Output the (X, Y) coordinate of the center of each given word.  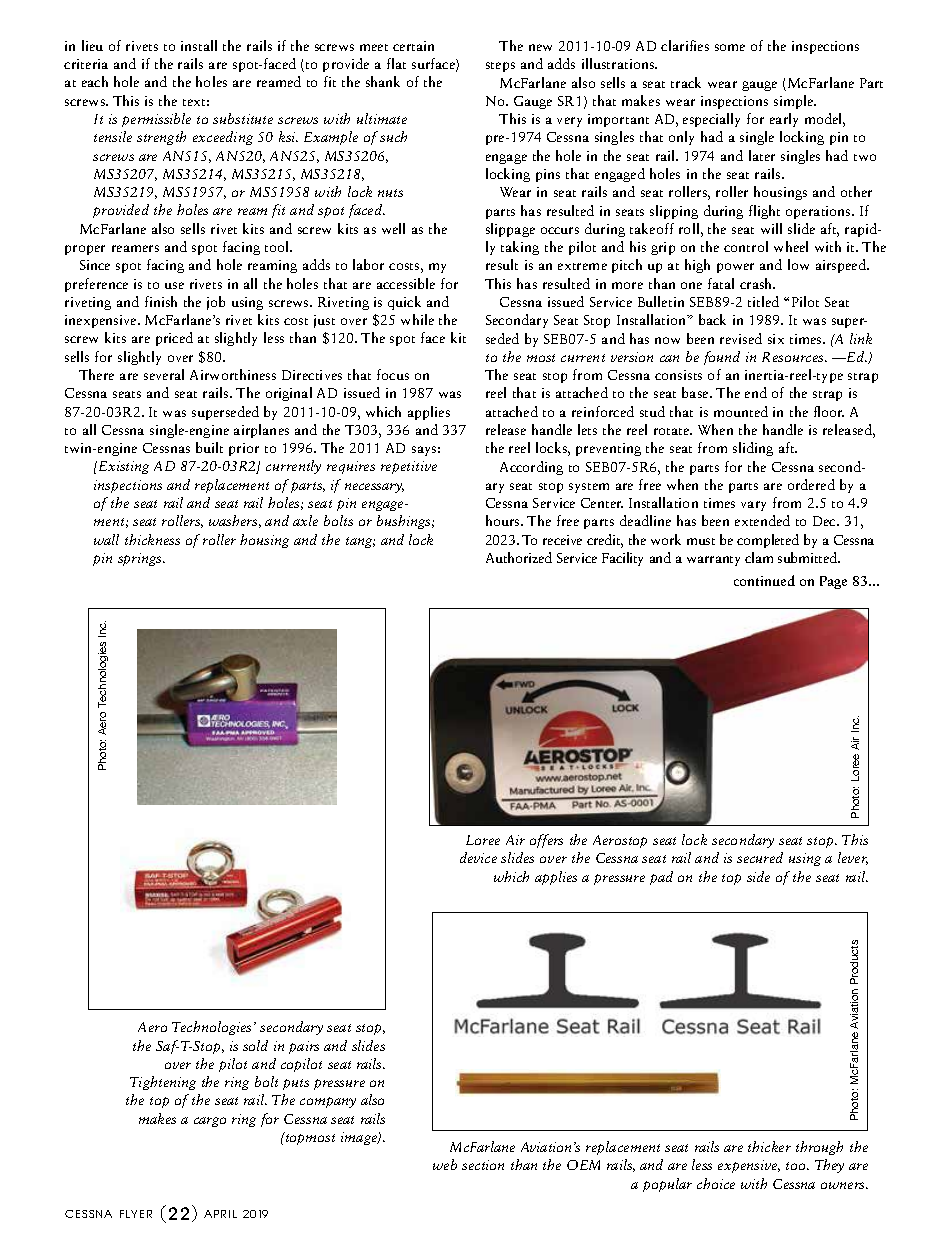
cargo (210, 1122)
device (478, 857)
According (531, 468)
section (483, 1165)
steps (500, 67)
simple (795, 102)
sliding (753, 449)
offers (546, 841)
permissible (156, 120)
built (209, 447)
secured (760, 857)
